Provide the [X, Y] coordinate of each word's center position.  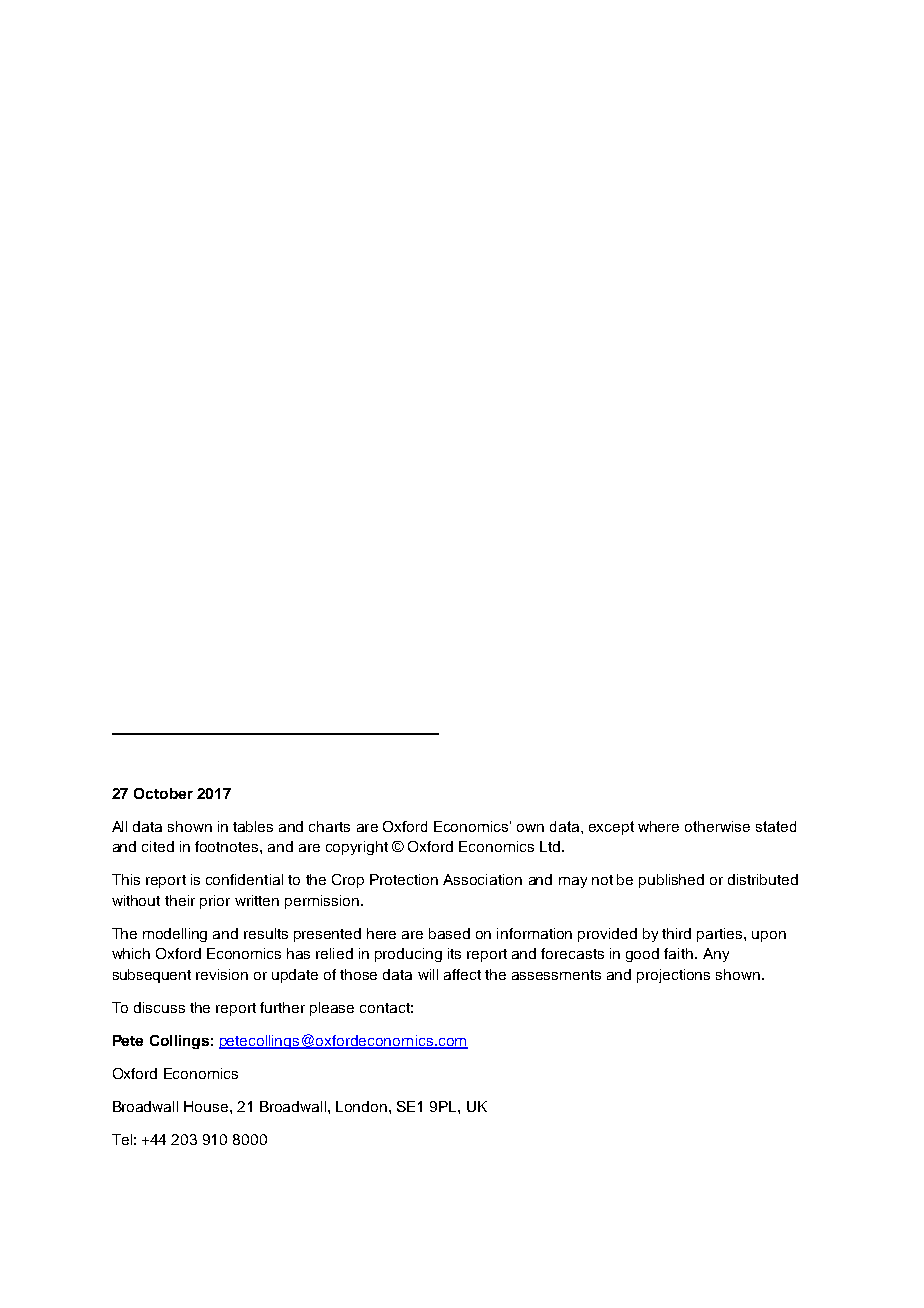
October [163, 793]
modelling [175, 935]
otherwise [717, 826]
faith [678, 953]
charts [329, 826]
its [454, 953]
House [207, 1106]
